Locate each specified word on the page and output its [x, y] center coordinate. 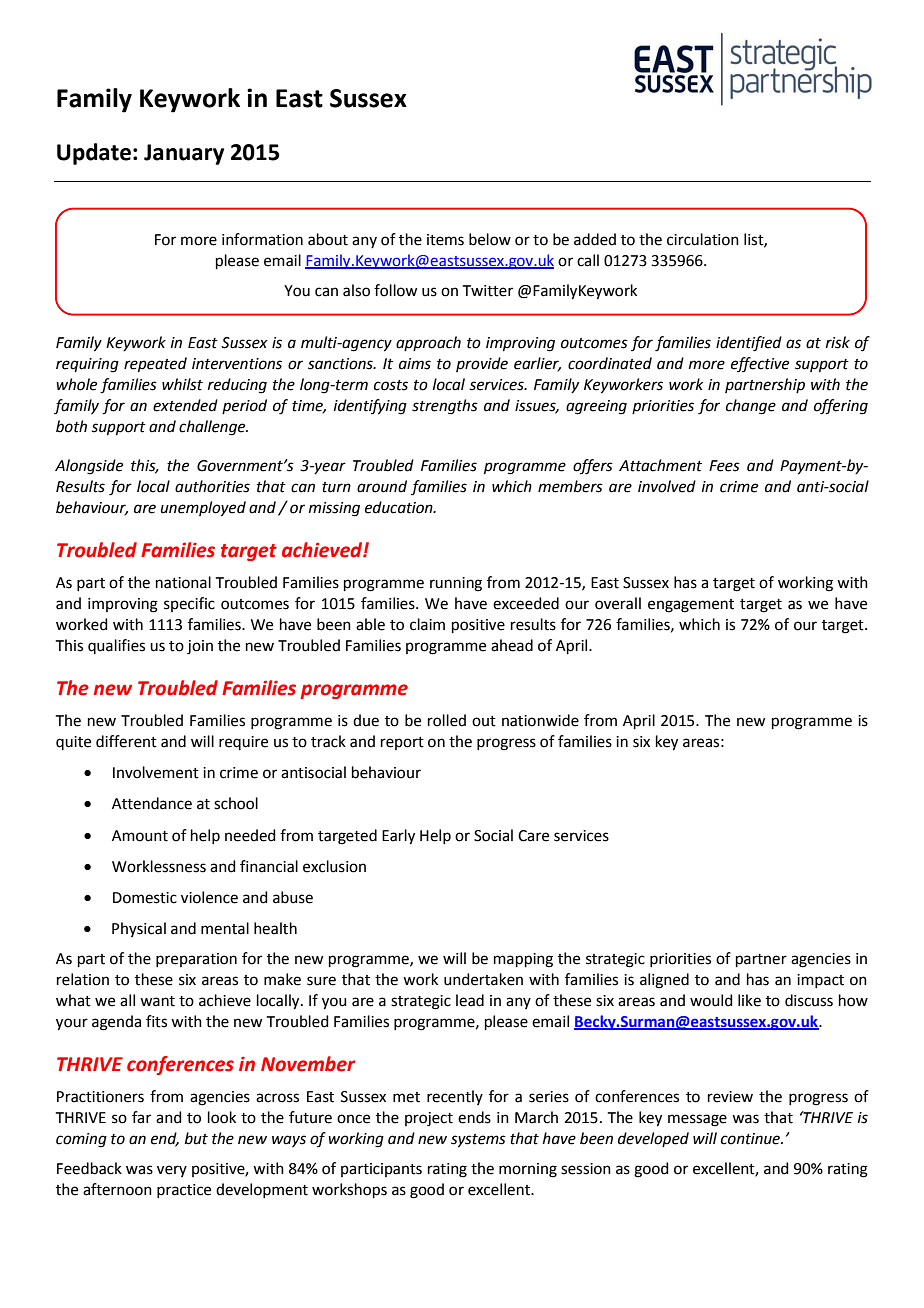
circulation [703, 239]
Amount [140, 836]
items [445, 240]
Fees [724, 466]
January [184, 154]
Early [398, 837]
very [172, 1171]
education [400, 507]
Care [533, 836]
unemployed [203, 509]
